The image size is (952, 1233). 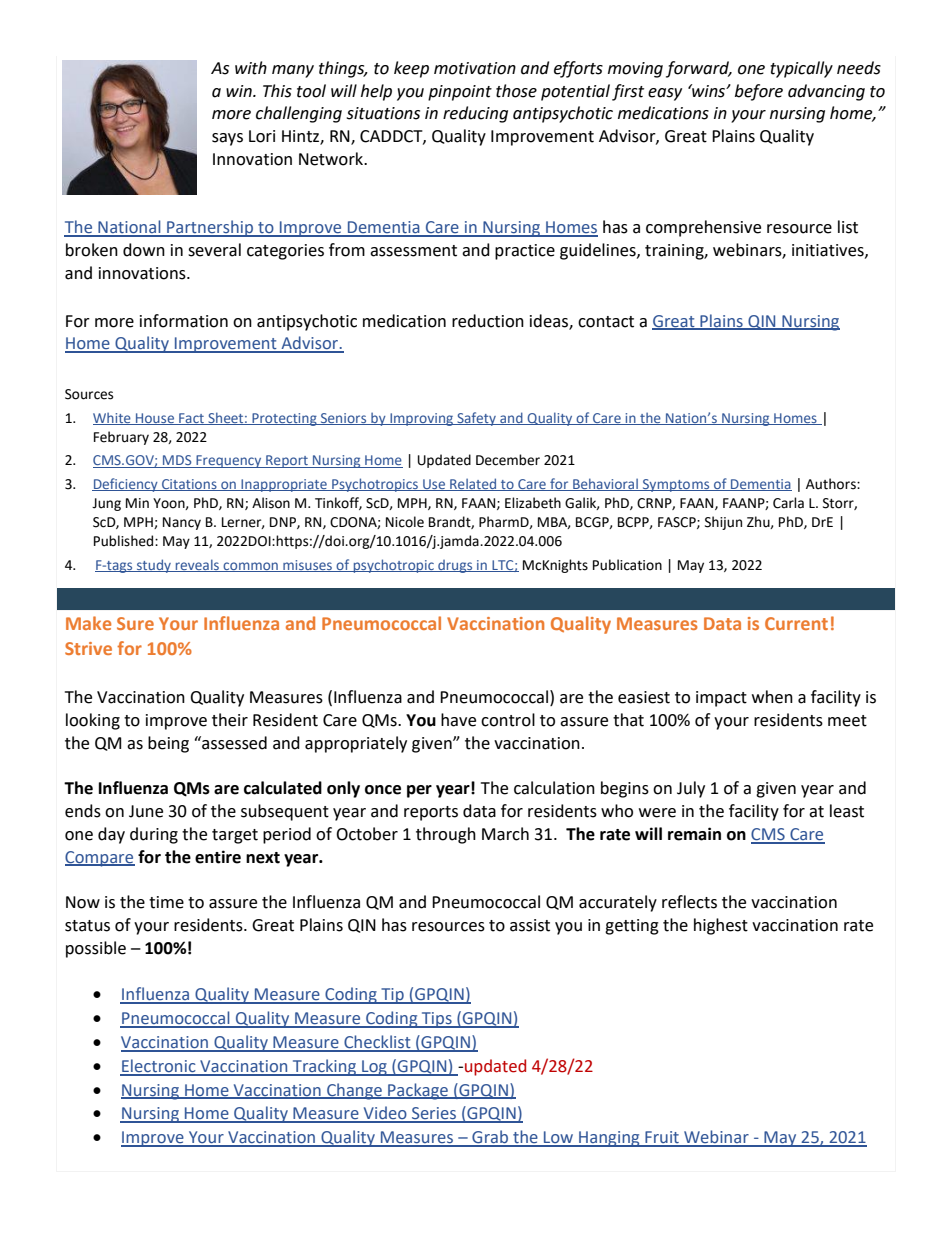 What do you see at coordinates (227, 139) in the document?
I see `says` at bounding box center [227, 139].
